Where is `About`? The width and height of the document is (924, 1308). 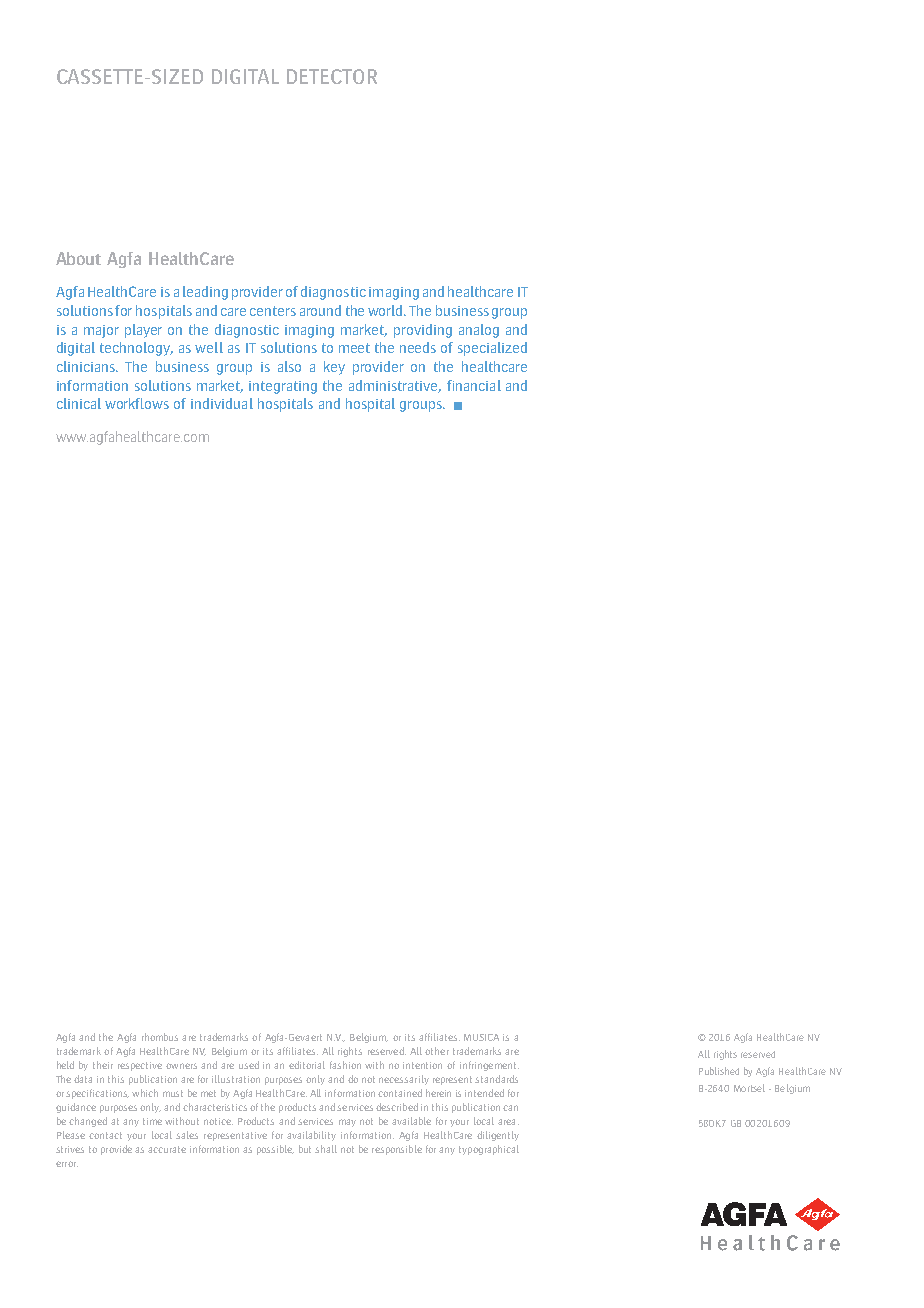 About is located at coordinates (78, 258).
